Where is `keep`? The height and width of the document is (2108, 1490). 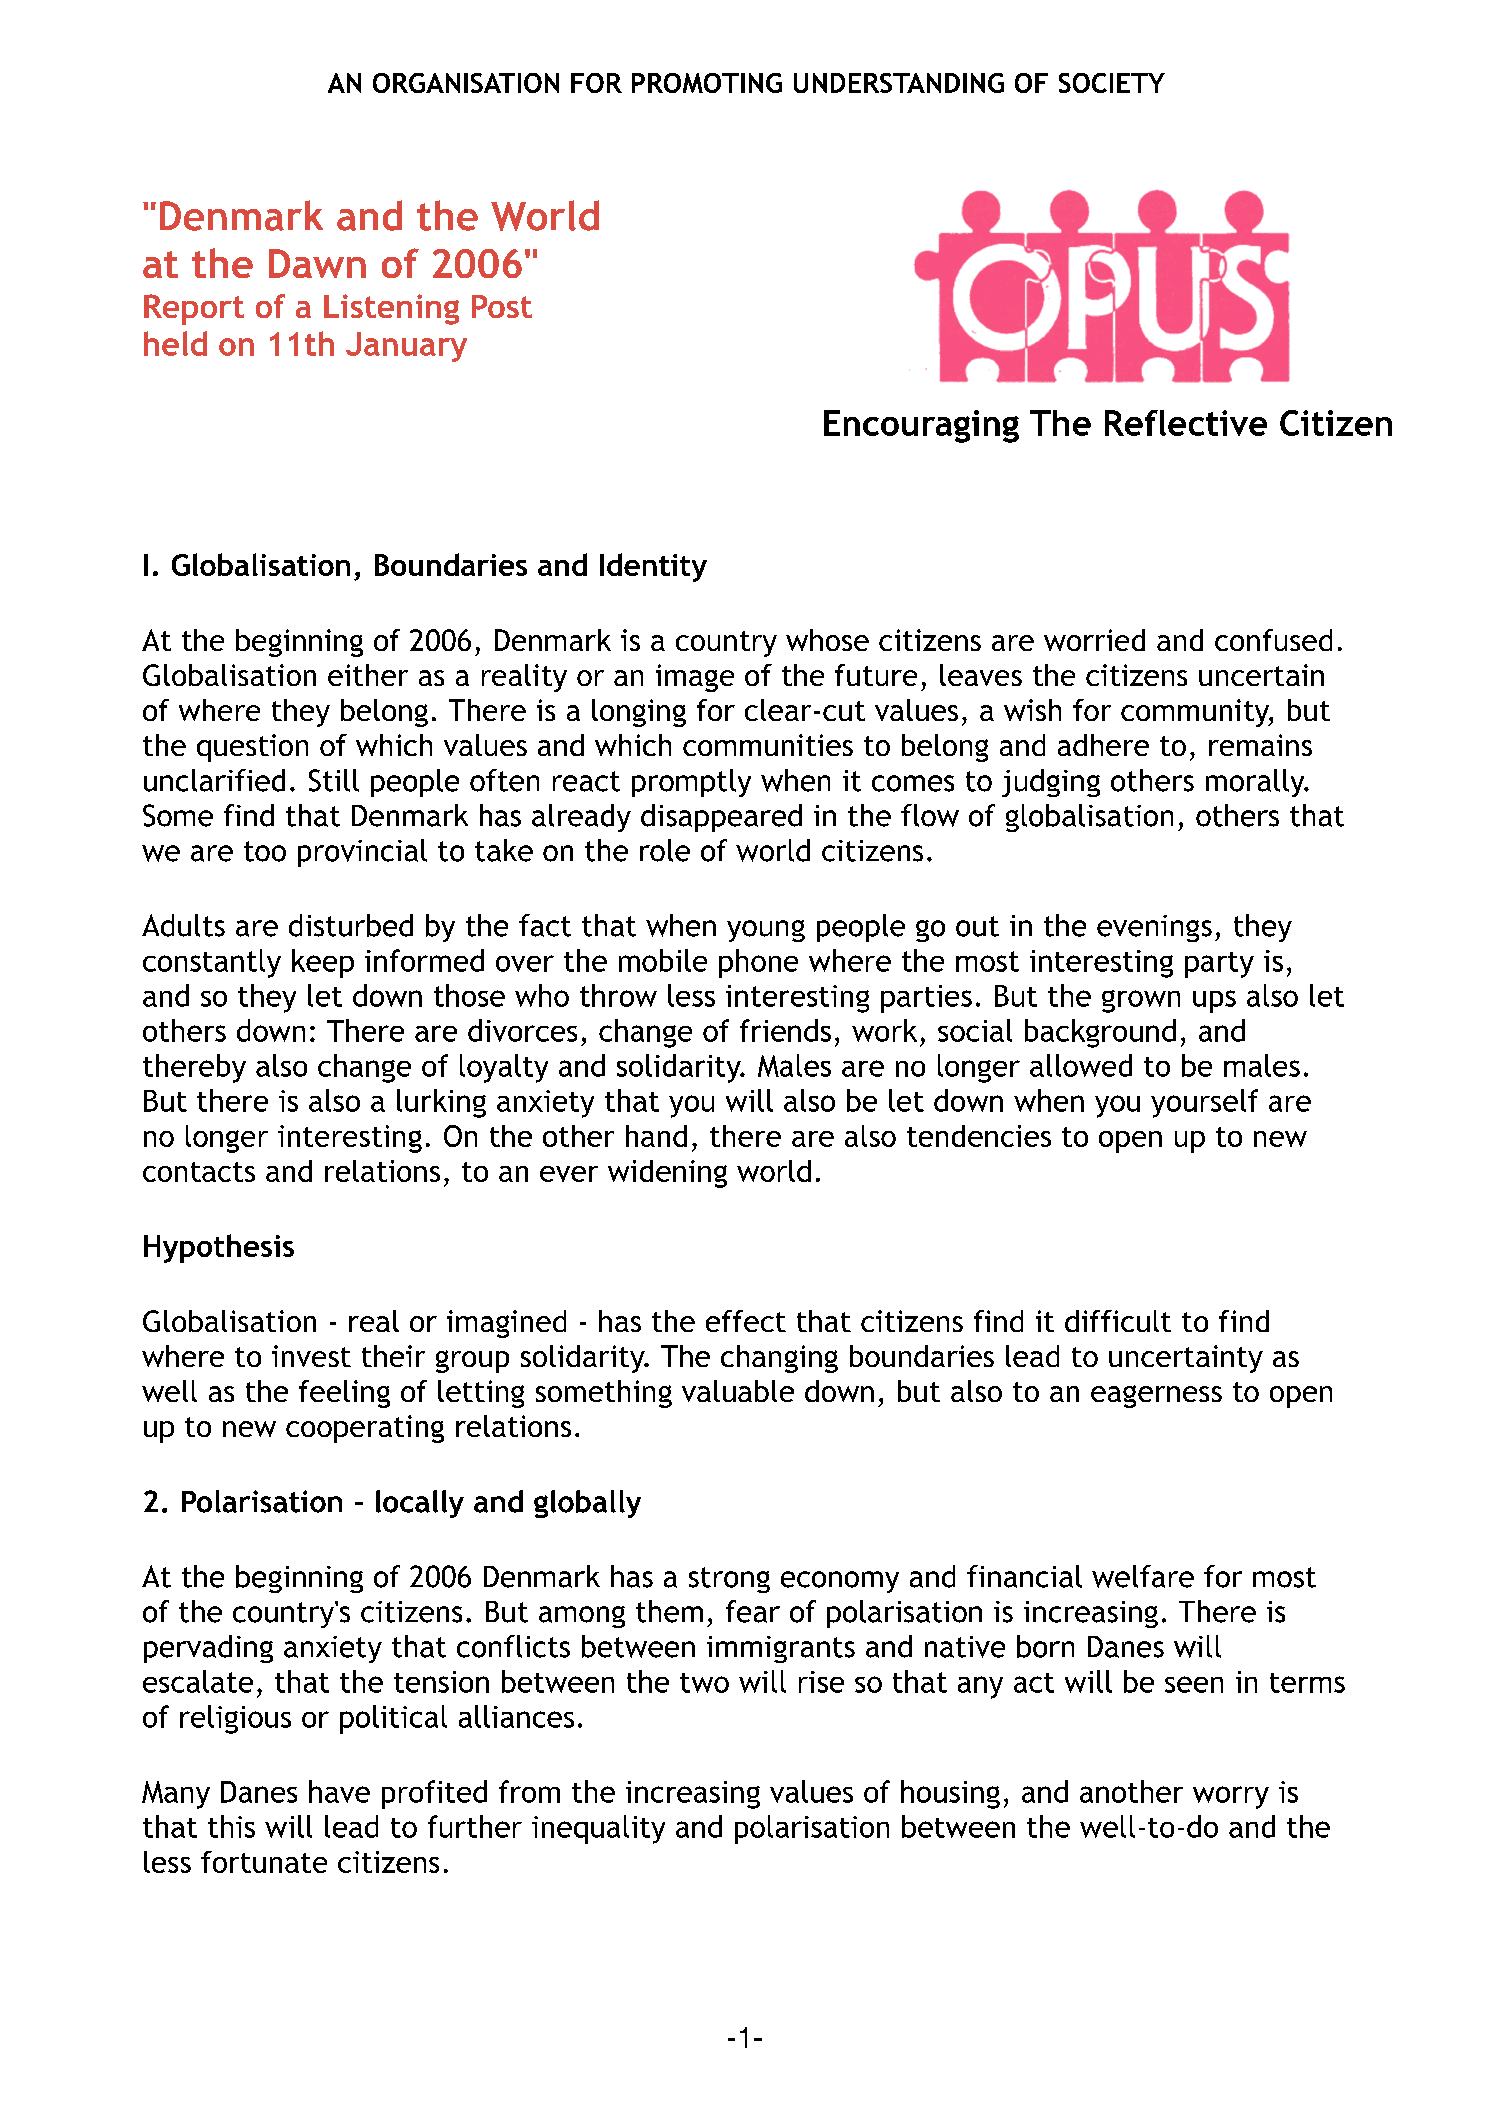 keep is located at coordinates (323, 963).
